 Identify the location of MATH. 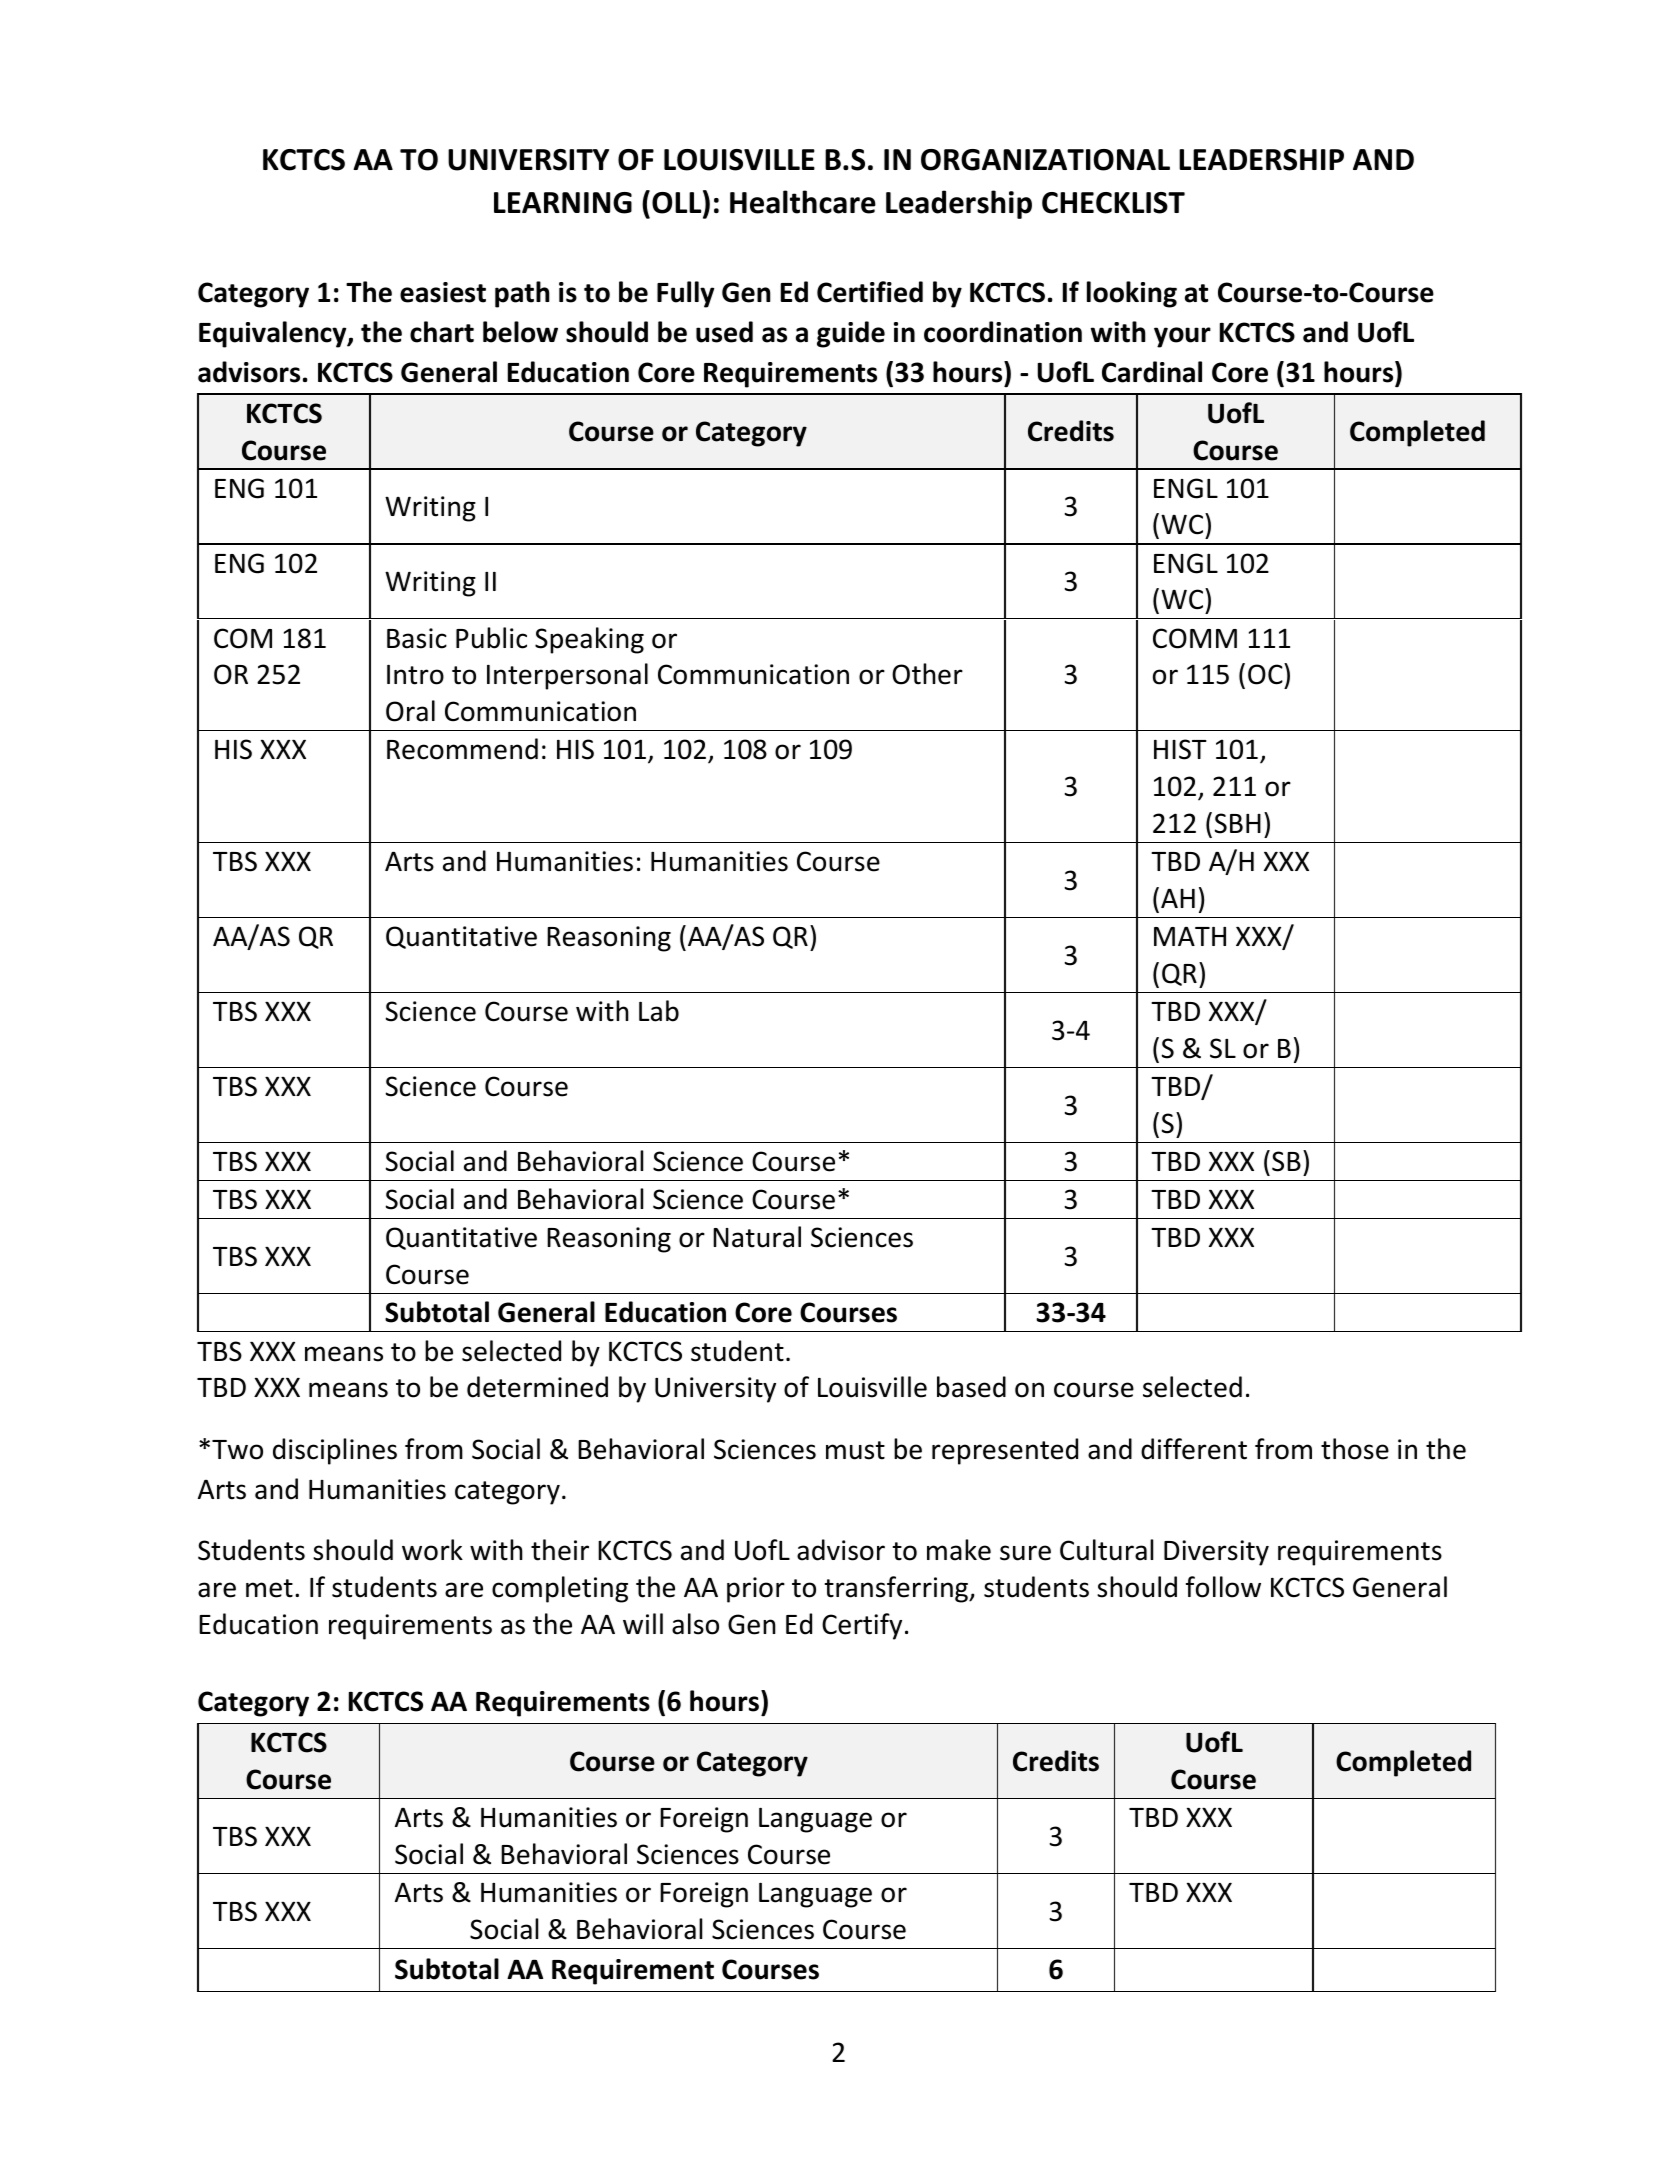
(1190, 936).
